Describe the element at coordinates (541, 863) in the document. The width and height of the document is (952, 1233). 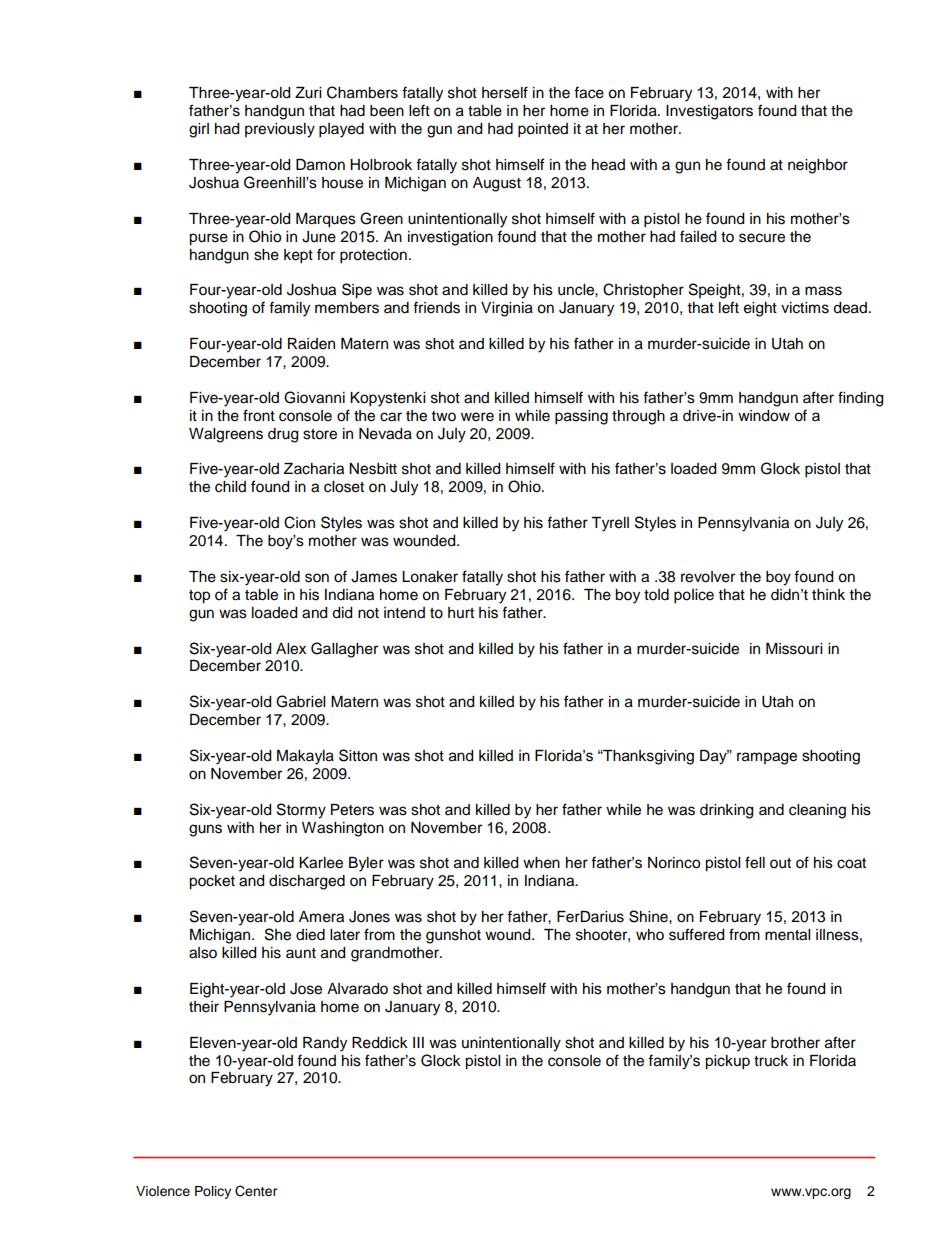
I see `when` at that location.
